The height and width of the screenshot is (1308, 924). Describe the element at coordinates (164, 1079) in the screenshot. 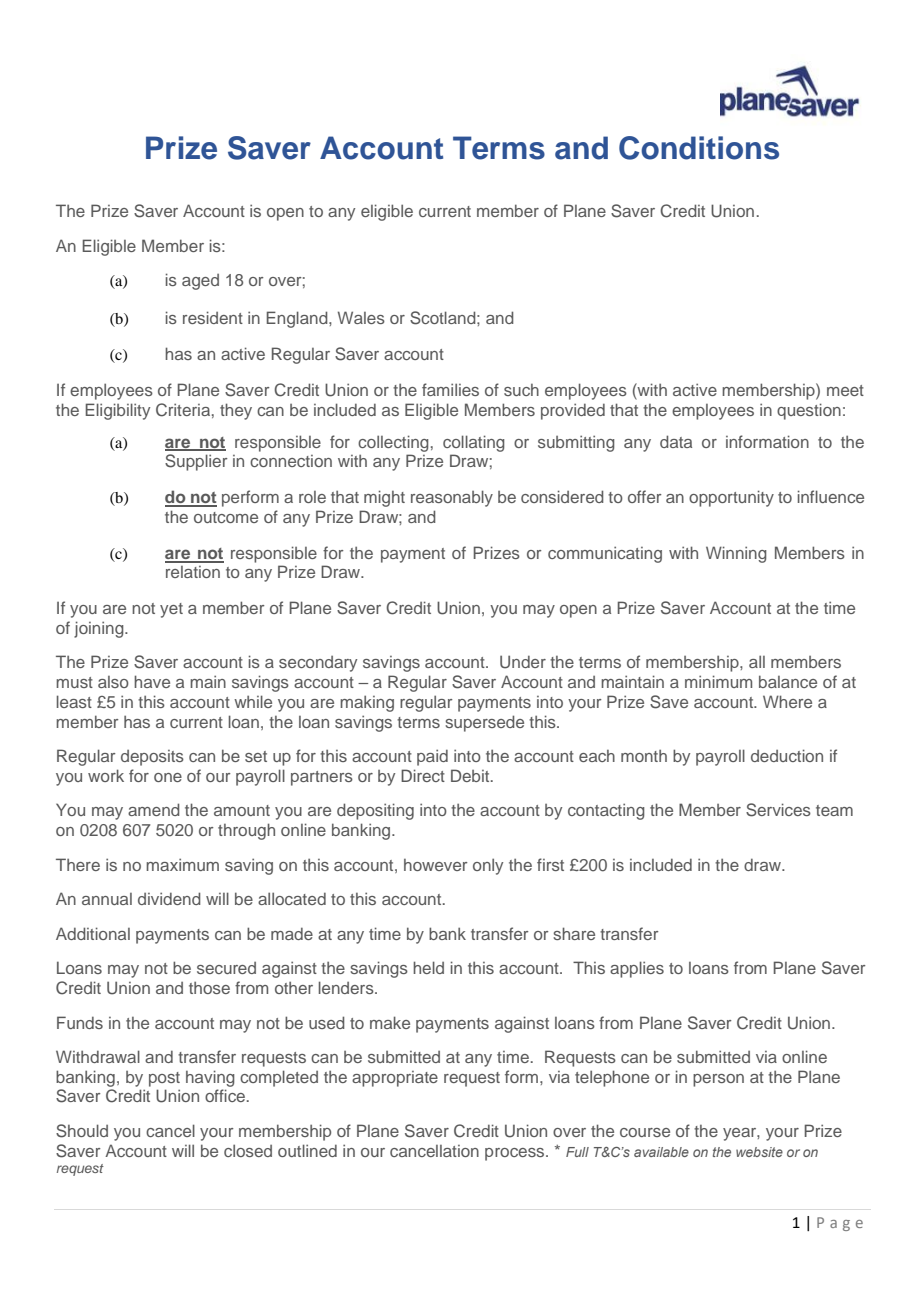

I see `post` at that location.
